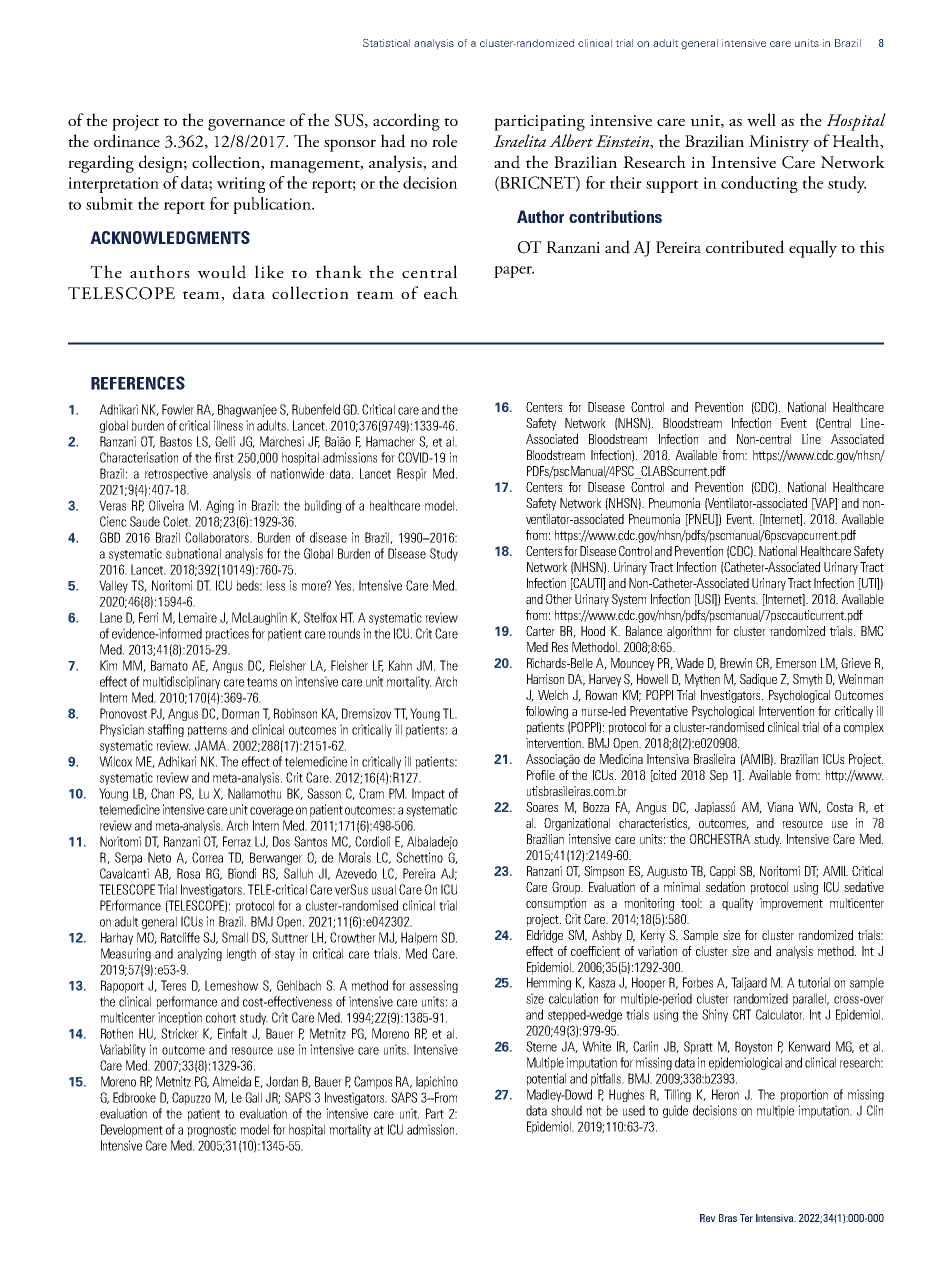 The height and width of the document is (1270, 952). What do you see at coordinates (444, 140) in the document?
I see `role` at bounding box center [444, 140].
